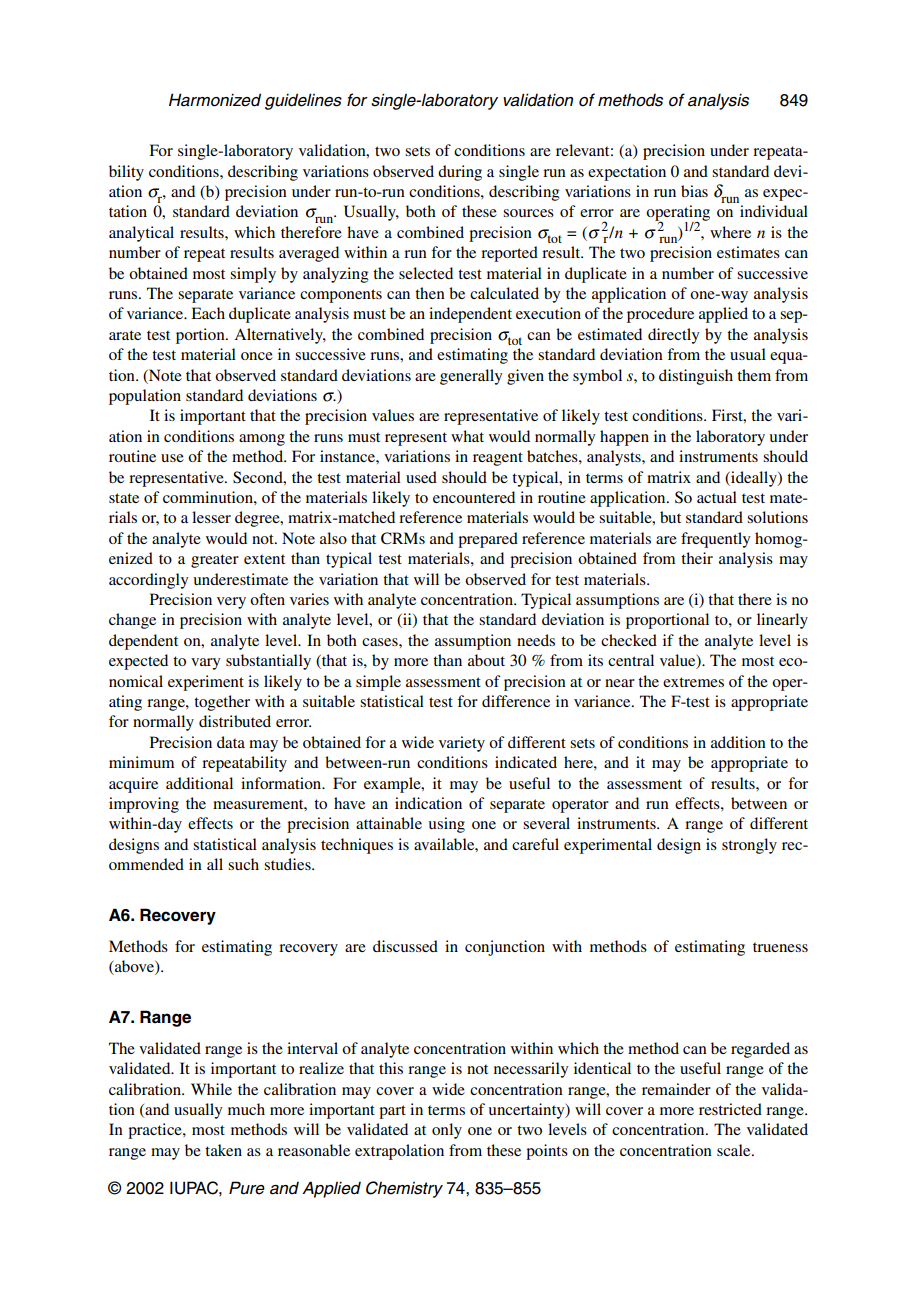  Describe the element at coordinates (223, 1150) in the page. I see `taken` at that location.
